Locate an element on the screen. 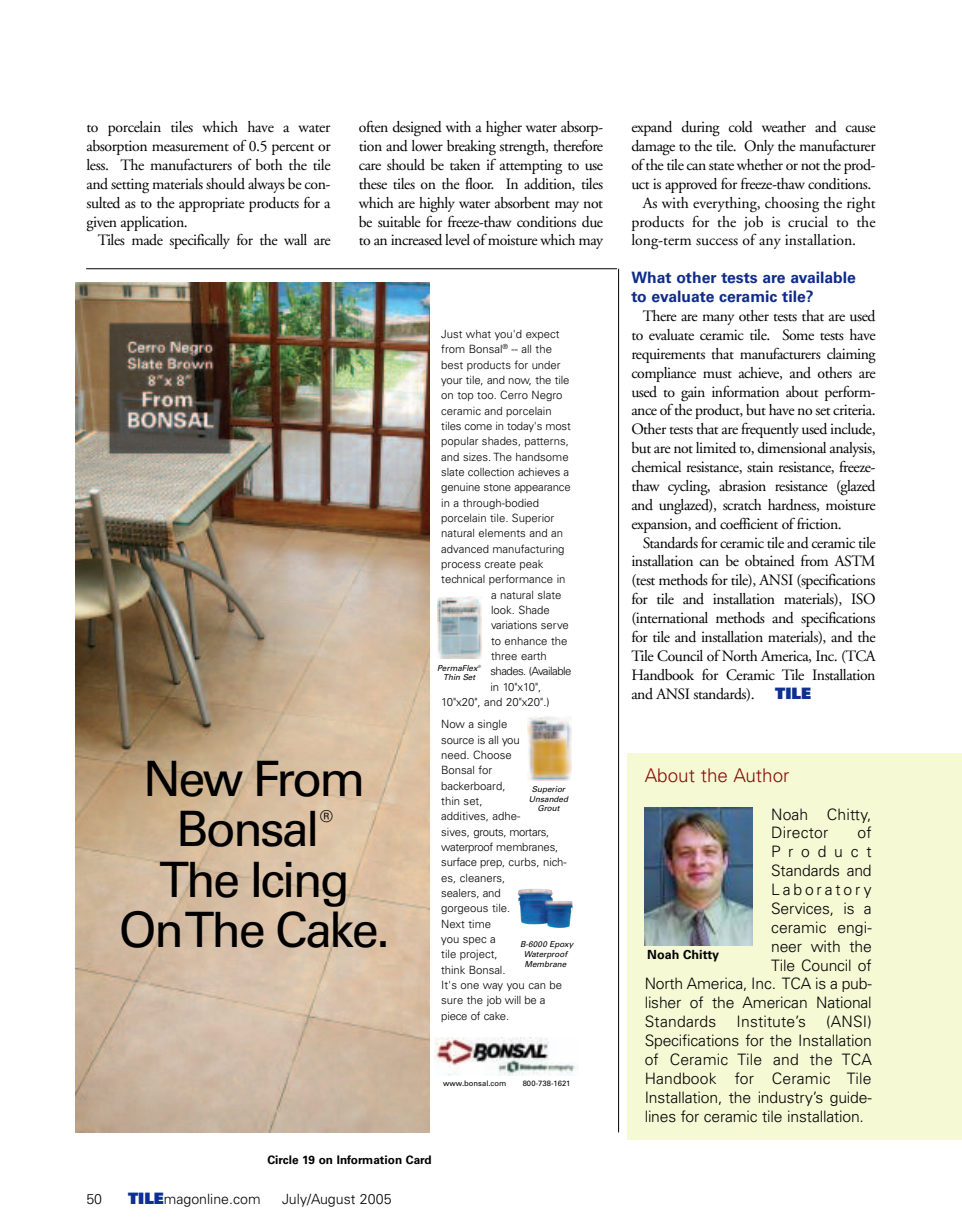 This screenshot has height=1232, width=962. time is located at coordinates (479, 924).
